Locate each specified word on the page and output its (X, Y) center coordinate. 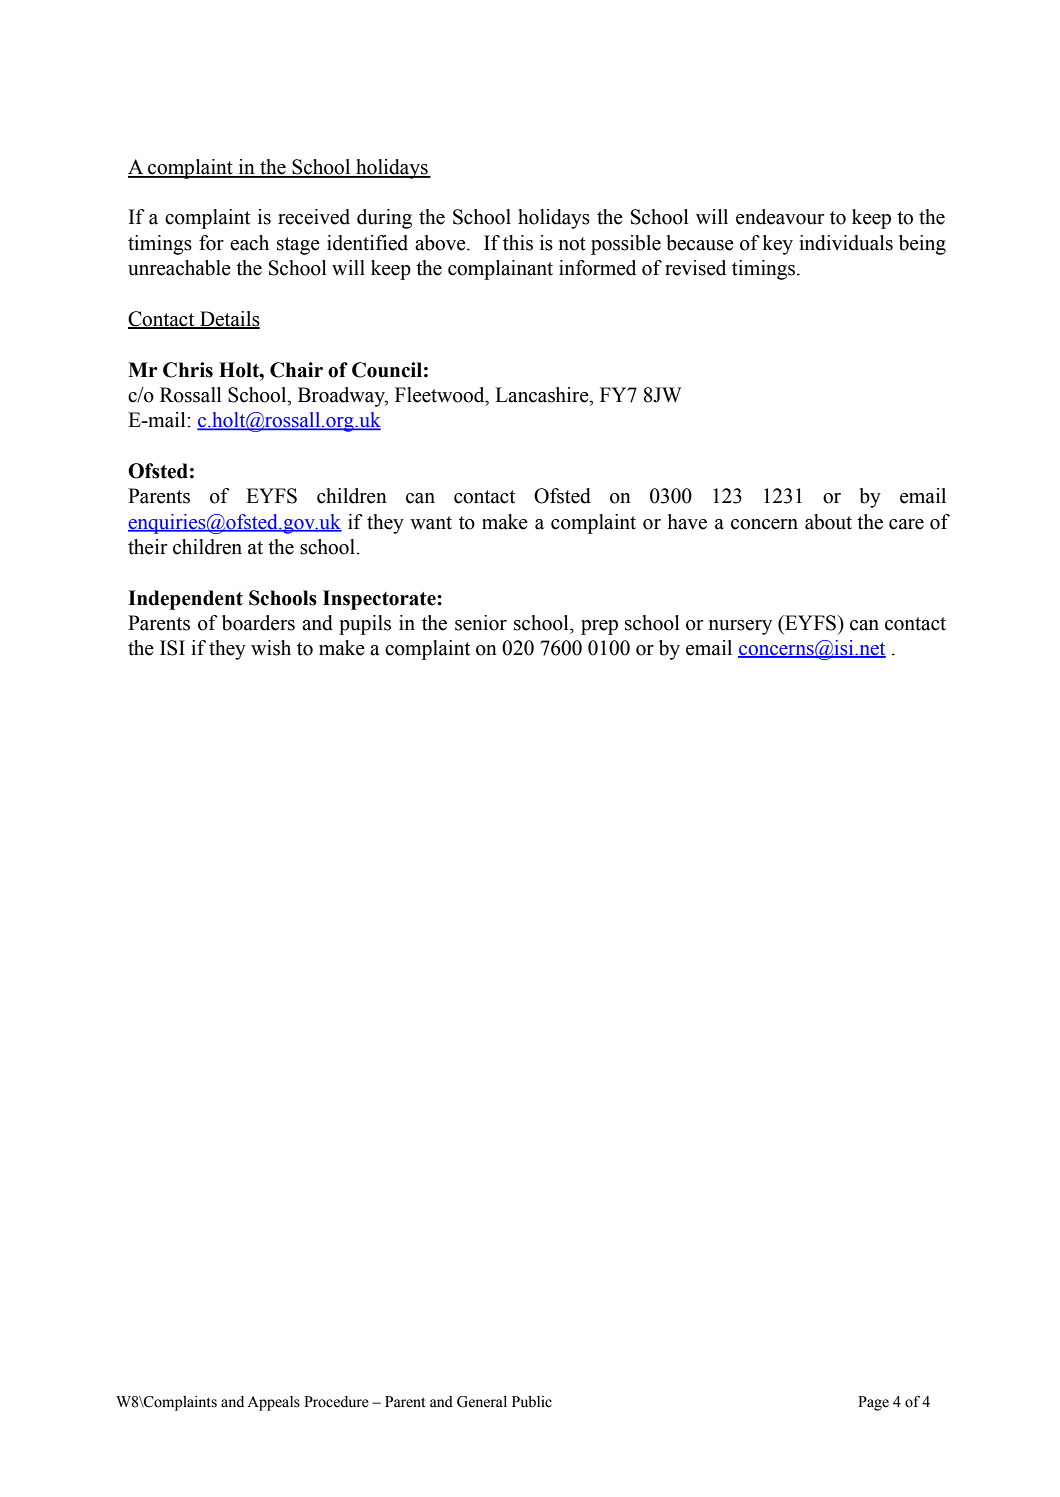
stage (298, 246)
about (828, 522)
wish (271, 648)
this (518, 243)
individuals (846, 243)
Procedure (336, 1402)
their (147, 547)
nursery (740, 627)
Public (532, 1402)
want (431, 523)
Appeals (273, 1403)
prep (599, 627)
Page (873, 1403)
